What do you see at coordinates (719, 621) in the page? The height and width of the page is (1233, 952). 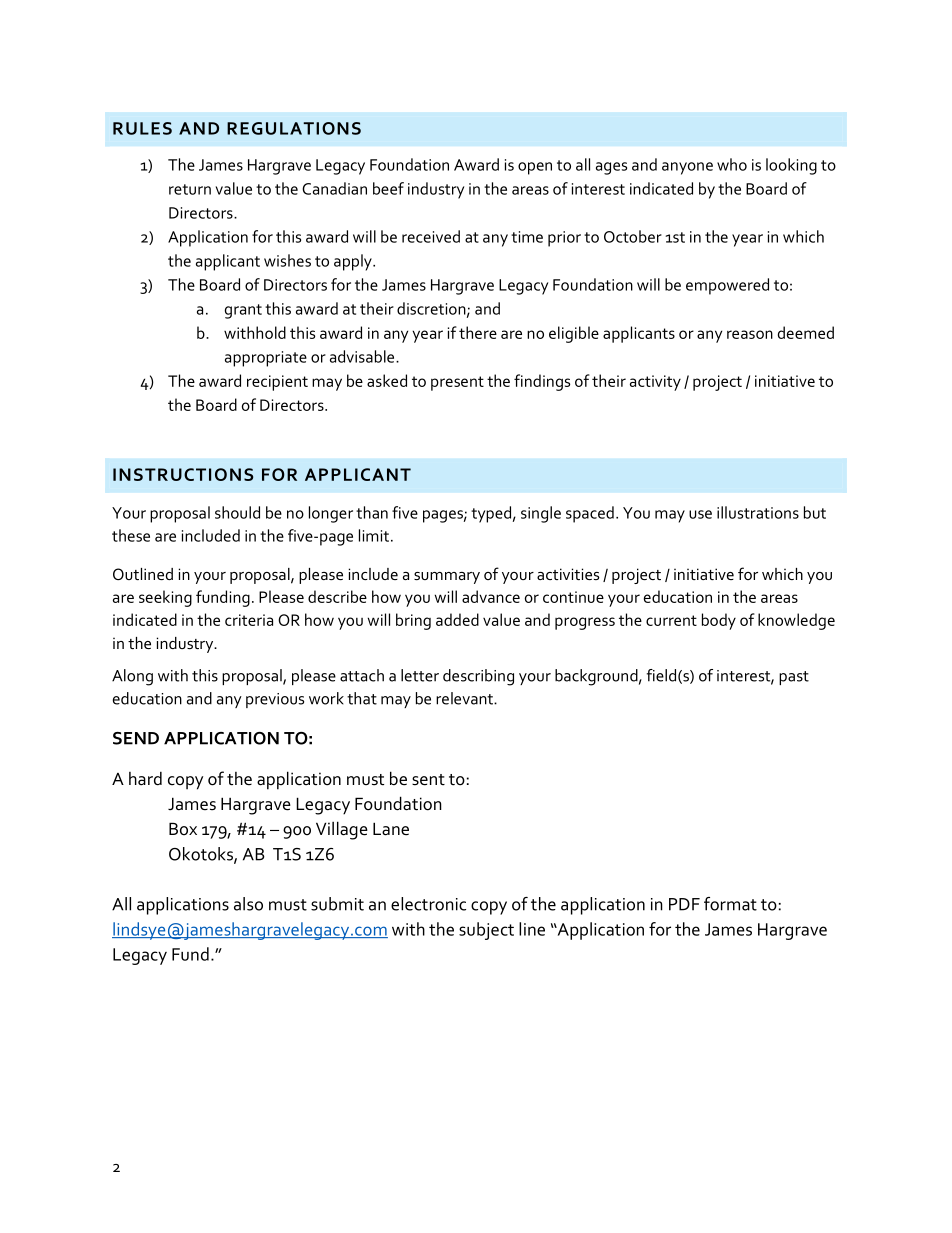 I see `body` at bounding box center [719, 621].
